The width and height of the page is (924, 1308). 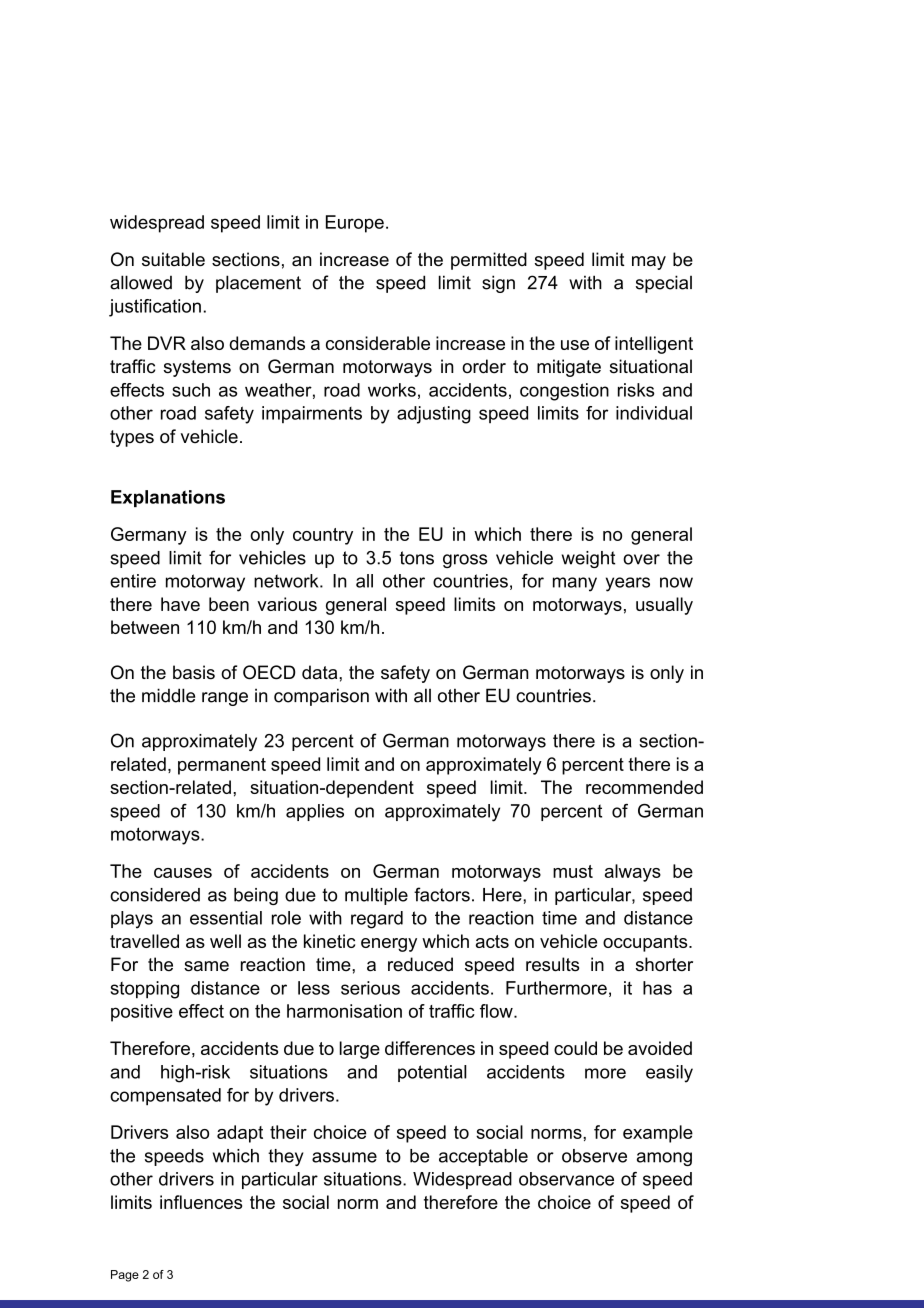 I want to click on influences, so click(x=201, y=1202).
